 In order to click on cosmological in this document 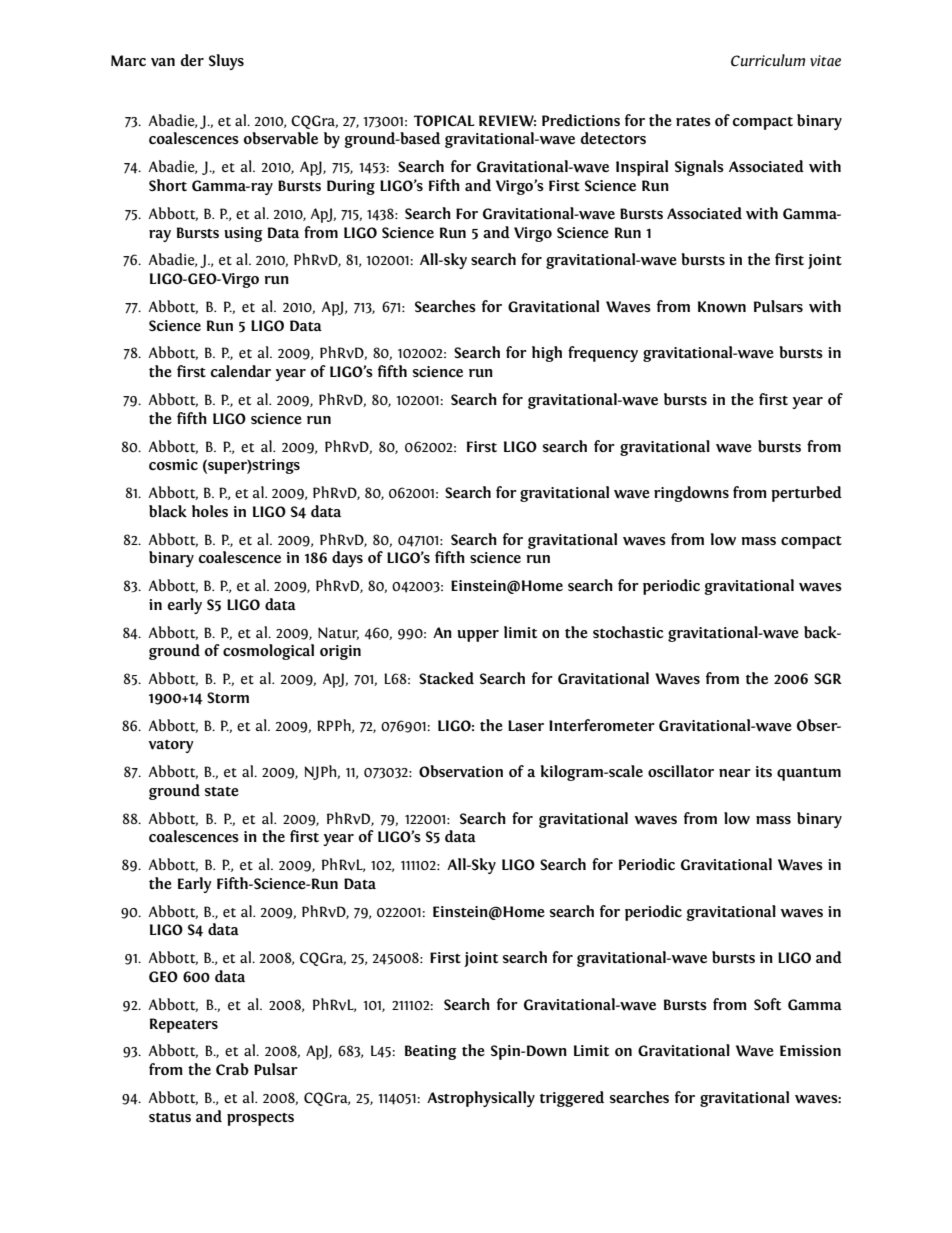, I will do `click(268, 652)`.
